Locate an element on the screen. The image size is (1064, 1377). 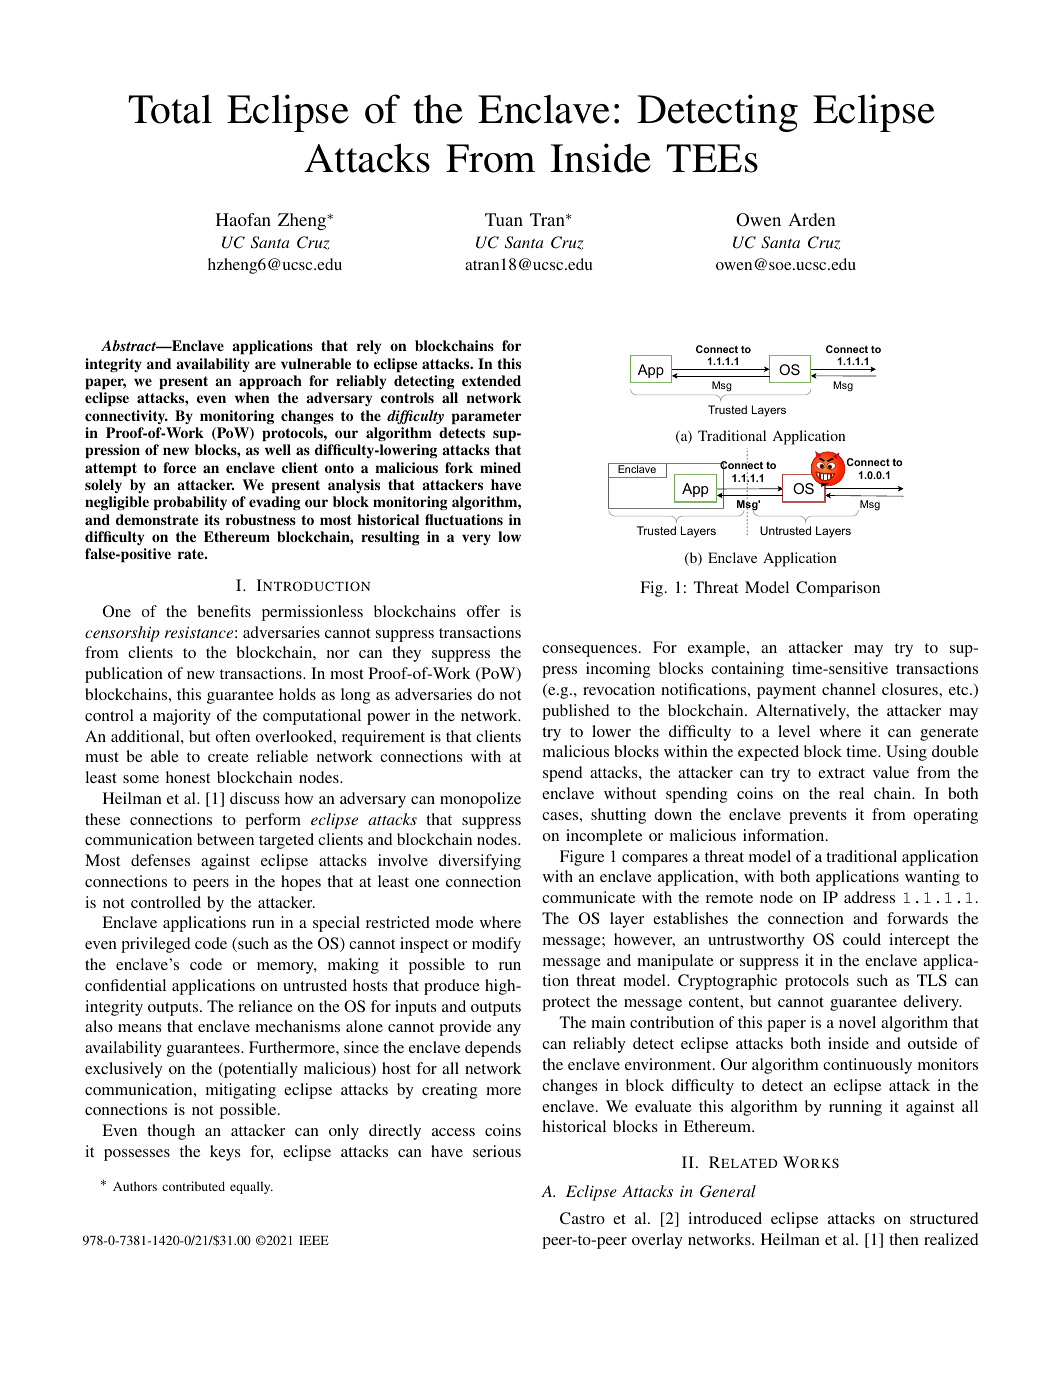
contributed is located at coordinates (193, 1186).
